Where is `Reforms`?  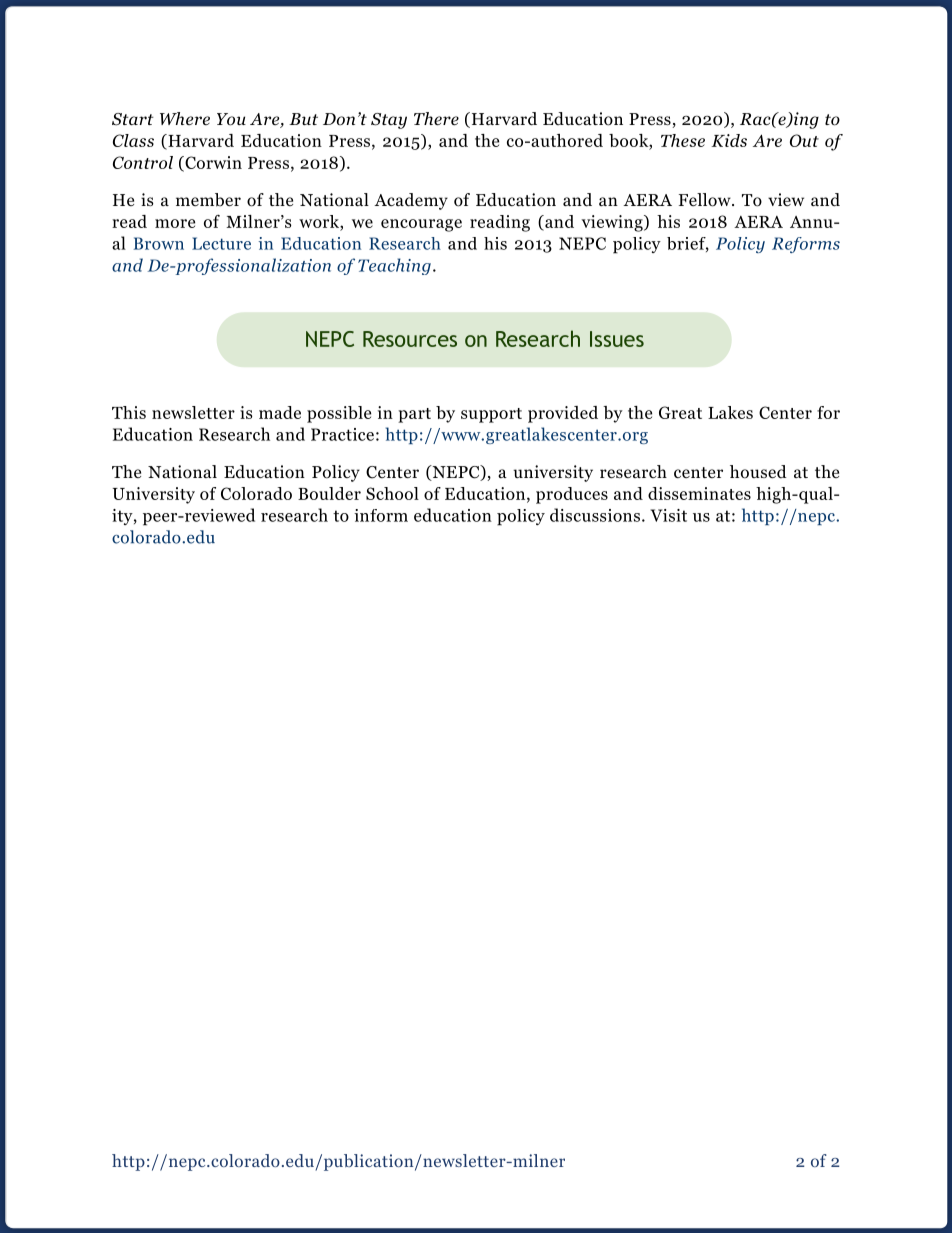 Reforms is located at coordinates (806, 245).
